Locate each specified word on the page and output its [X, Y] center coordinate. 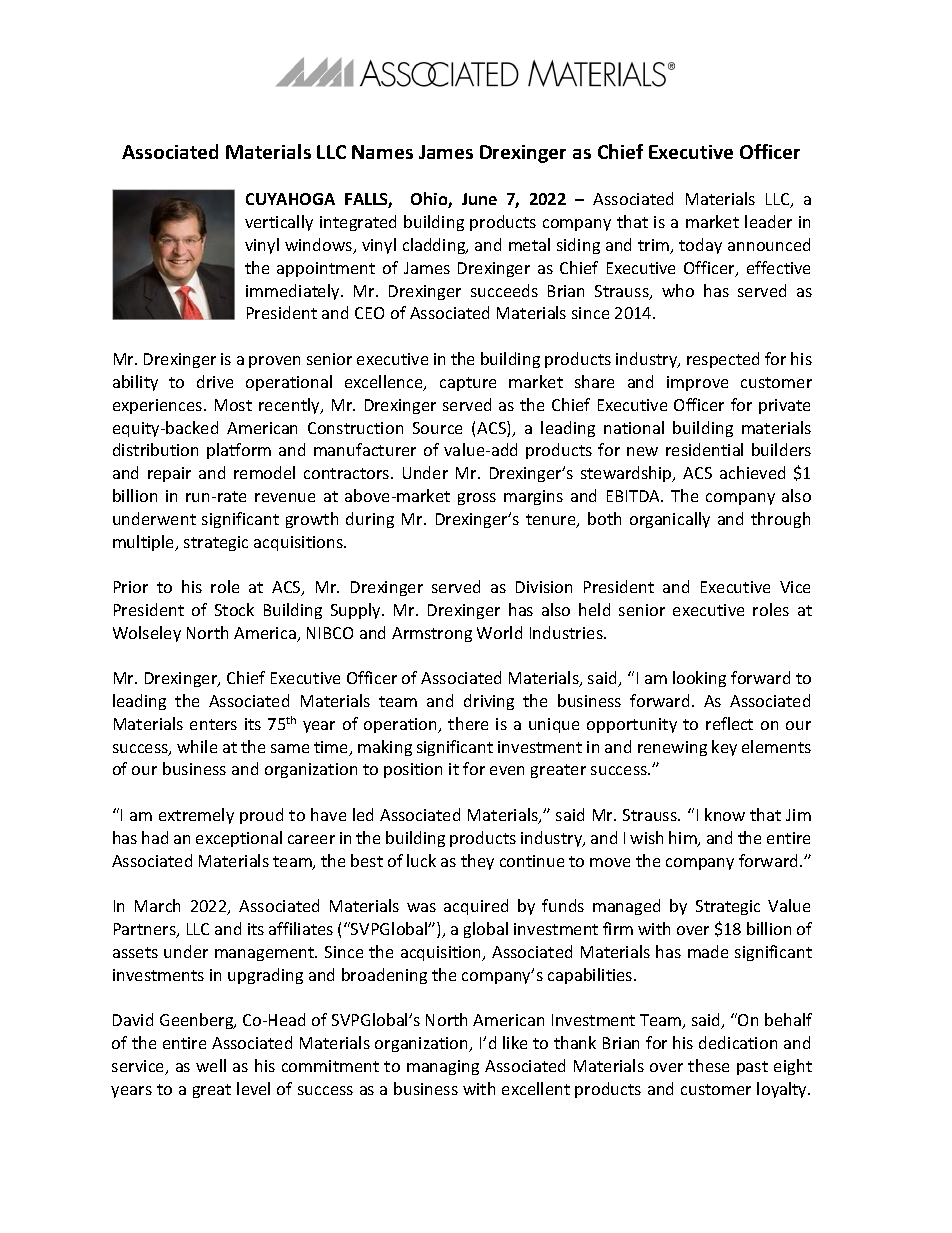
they [477, 862]
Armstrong [432, 634]
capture [468, 384]
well [211, 1065]
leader [768, 221]
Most [233, 405]
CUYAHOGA [290, 199]
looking [699, 679]
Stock [234, 609]
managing [443, 1067]
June [479, 199]
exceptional [239, 839]
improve [697, 383]
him [684, 839]
